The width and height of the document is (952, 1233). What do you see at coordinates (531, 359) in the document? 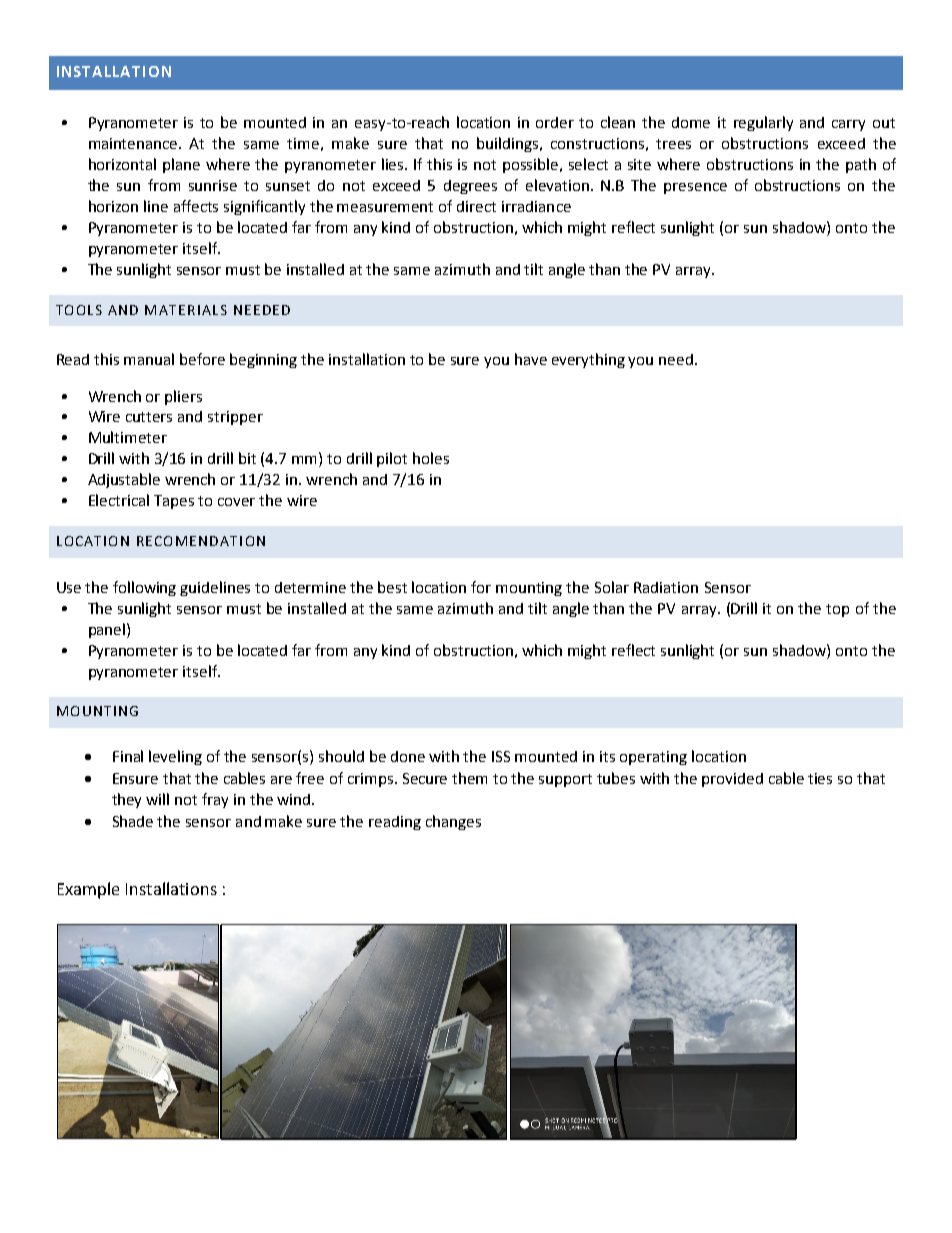
I see `have` at bounding box center [531, 359].
